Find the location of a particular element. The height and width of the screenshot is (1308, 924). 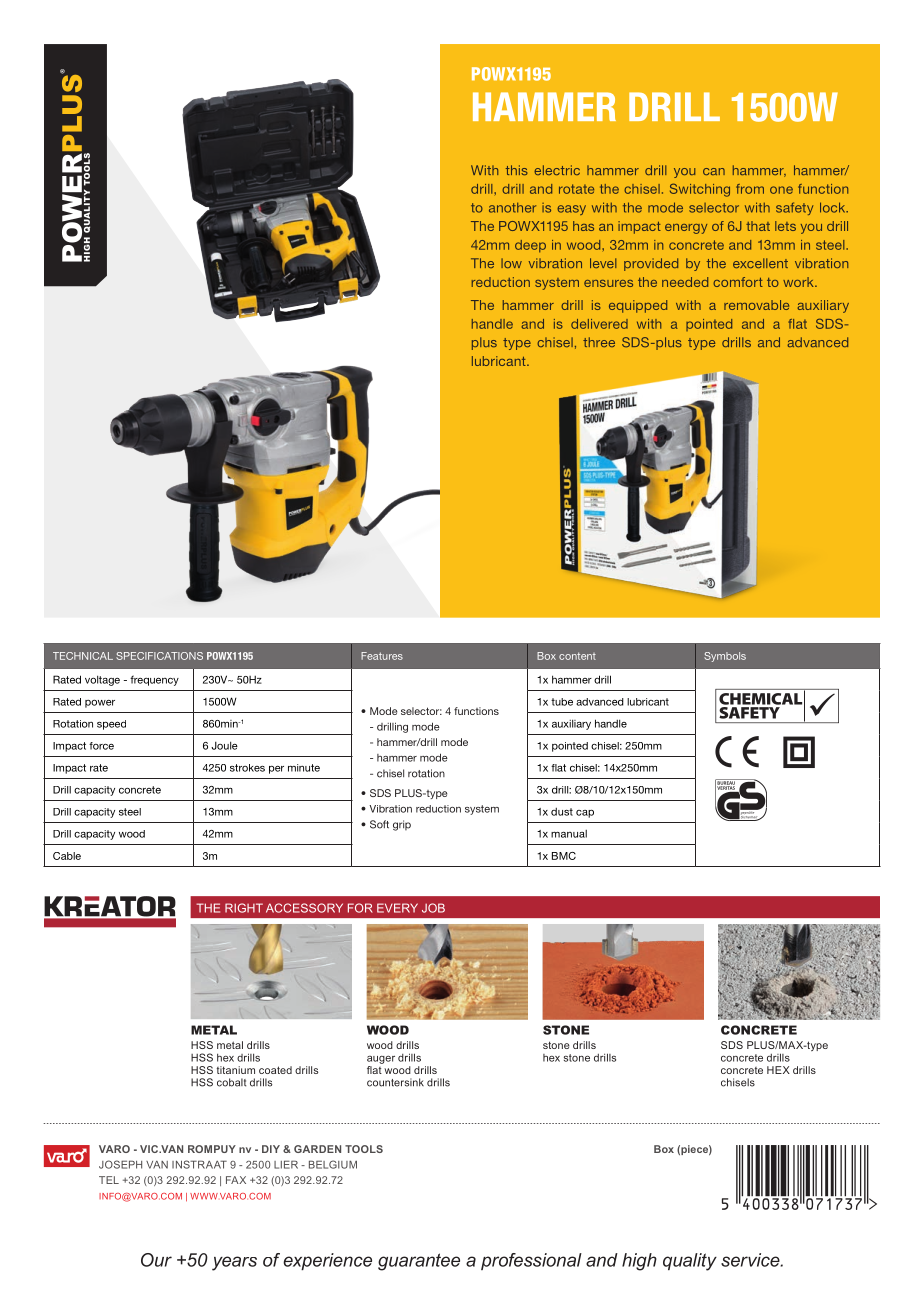

from is located at coordinates (750, 189).
